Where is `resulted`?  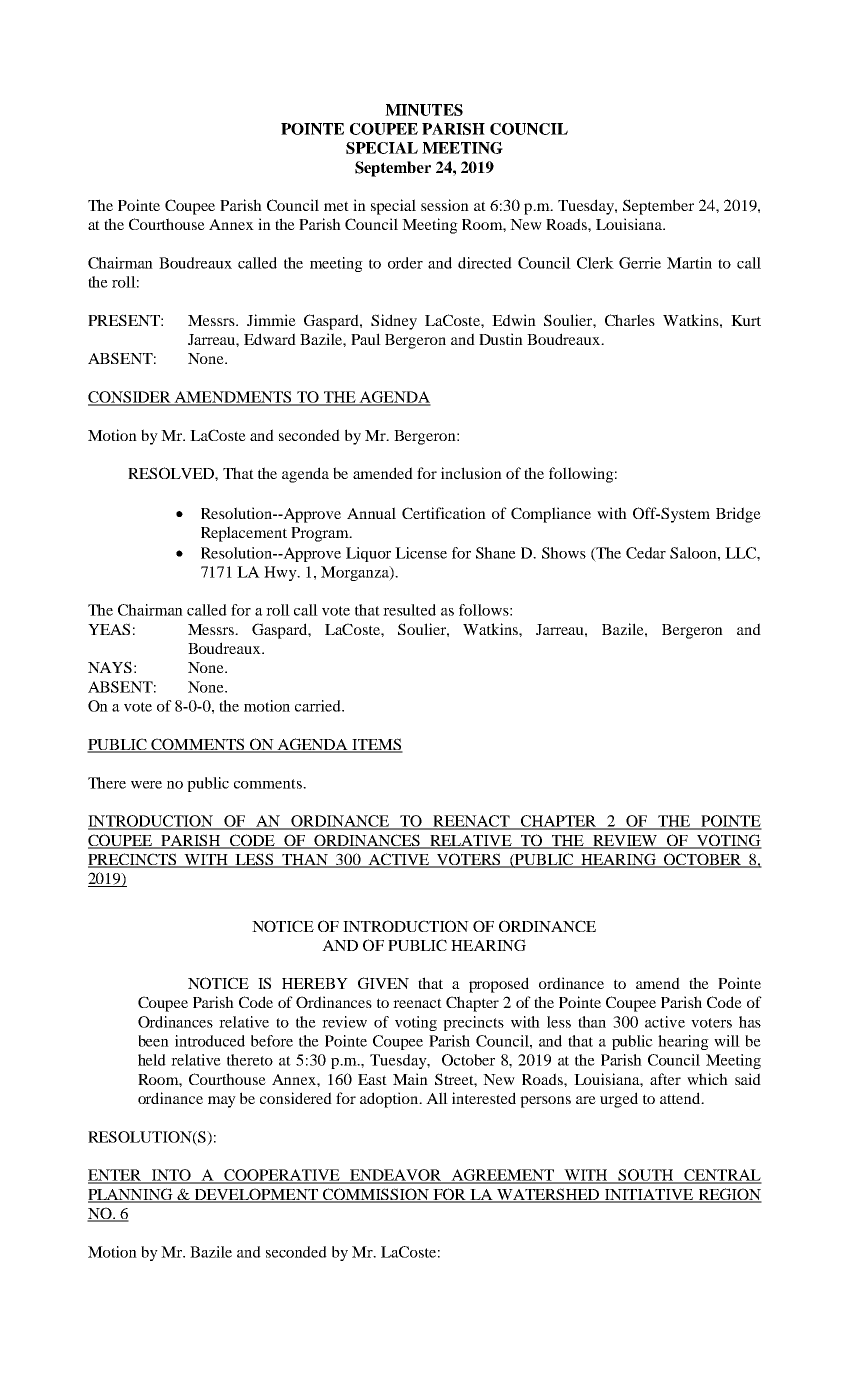 resulted is located at coordinates (409, 610).
